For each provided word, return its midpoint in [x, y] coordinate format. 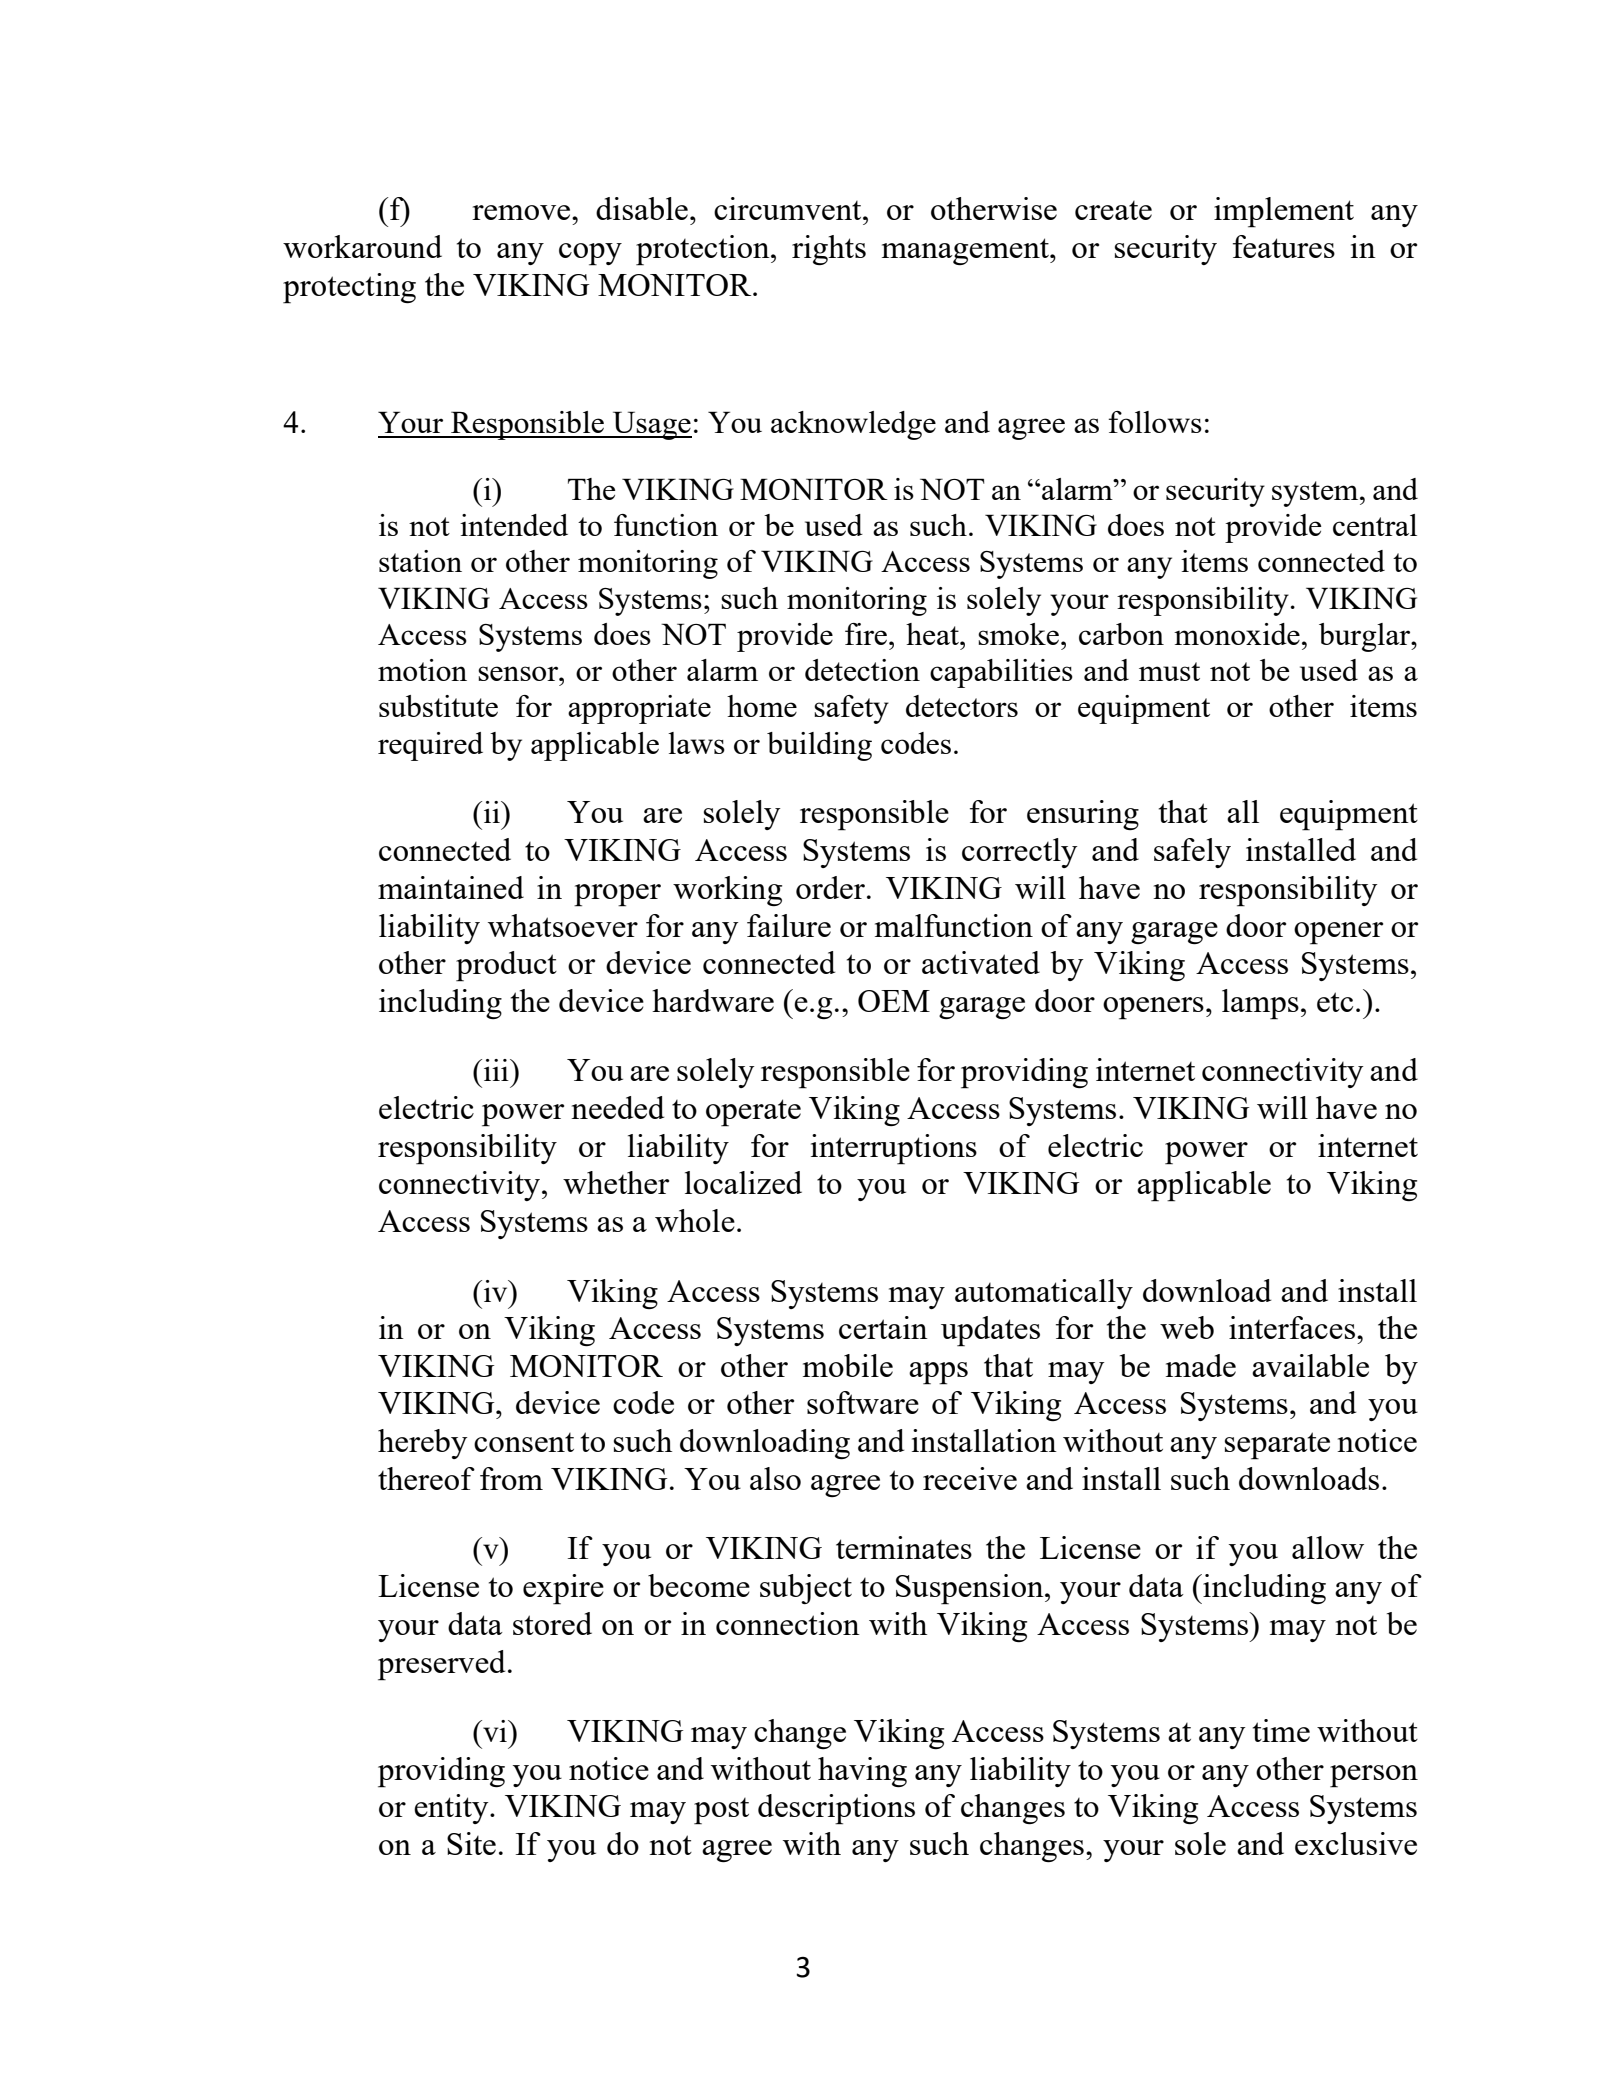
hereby [423, 1444]
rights [829, 250]
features [1284, 246]
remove [522, 212]
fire [867, 634]
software [863, 1402]
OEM [894, 1001]
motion [422, 670]
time [1281, 1730]
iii [497, 1070]
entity [452, 1809]
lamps [1260, 1004]
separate [1277, 1446]
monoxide [1237, 634]
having [862, 1772]
